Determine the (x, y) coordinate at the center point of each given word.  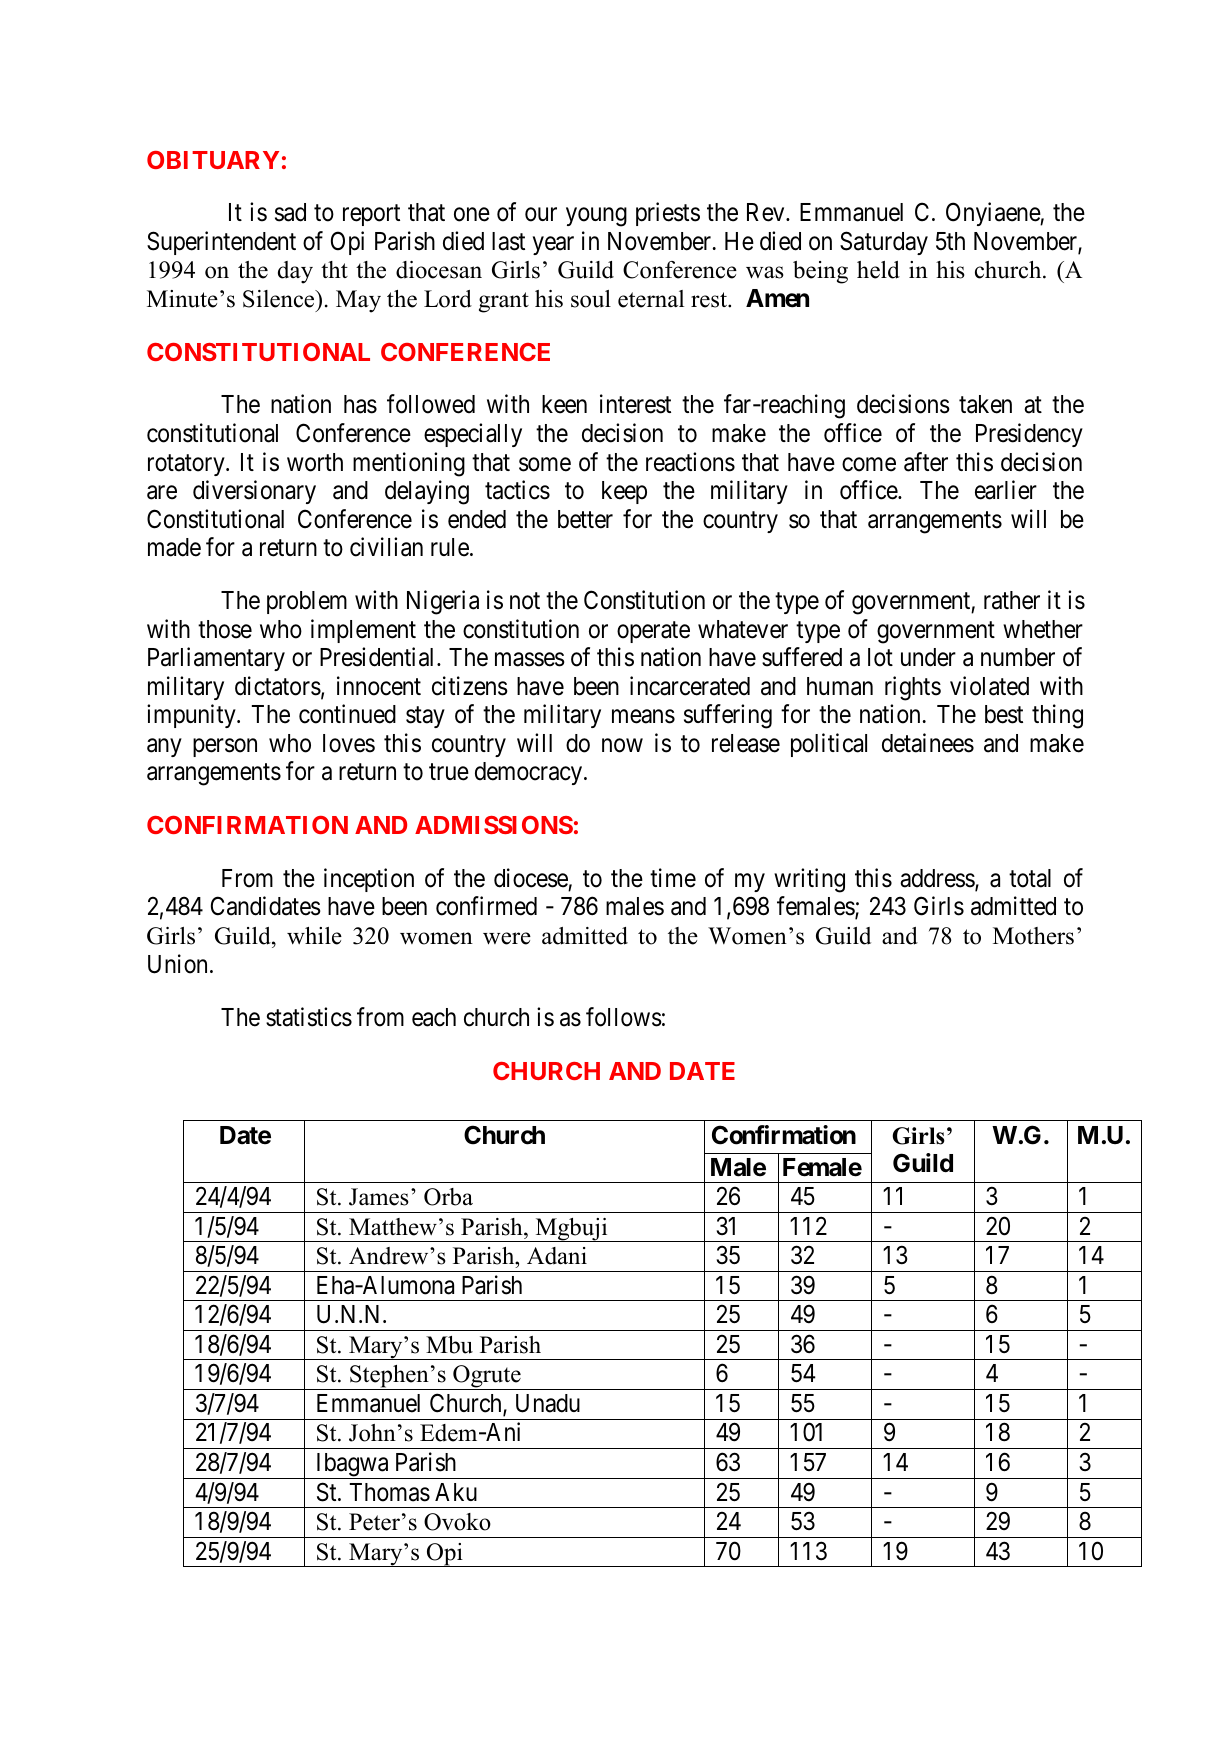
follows (624, 1017)
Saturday (884, 243)
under (928, 657)
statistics (309, 1017)
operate (653, 632)
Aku (456, 1492)
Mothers (1033, 936)
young (596, 217)
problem (307, 602)
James (379, 1197)
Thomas (390, 1492)
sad (290, 212)
